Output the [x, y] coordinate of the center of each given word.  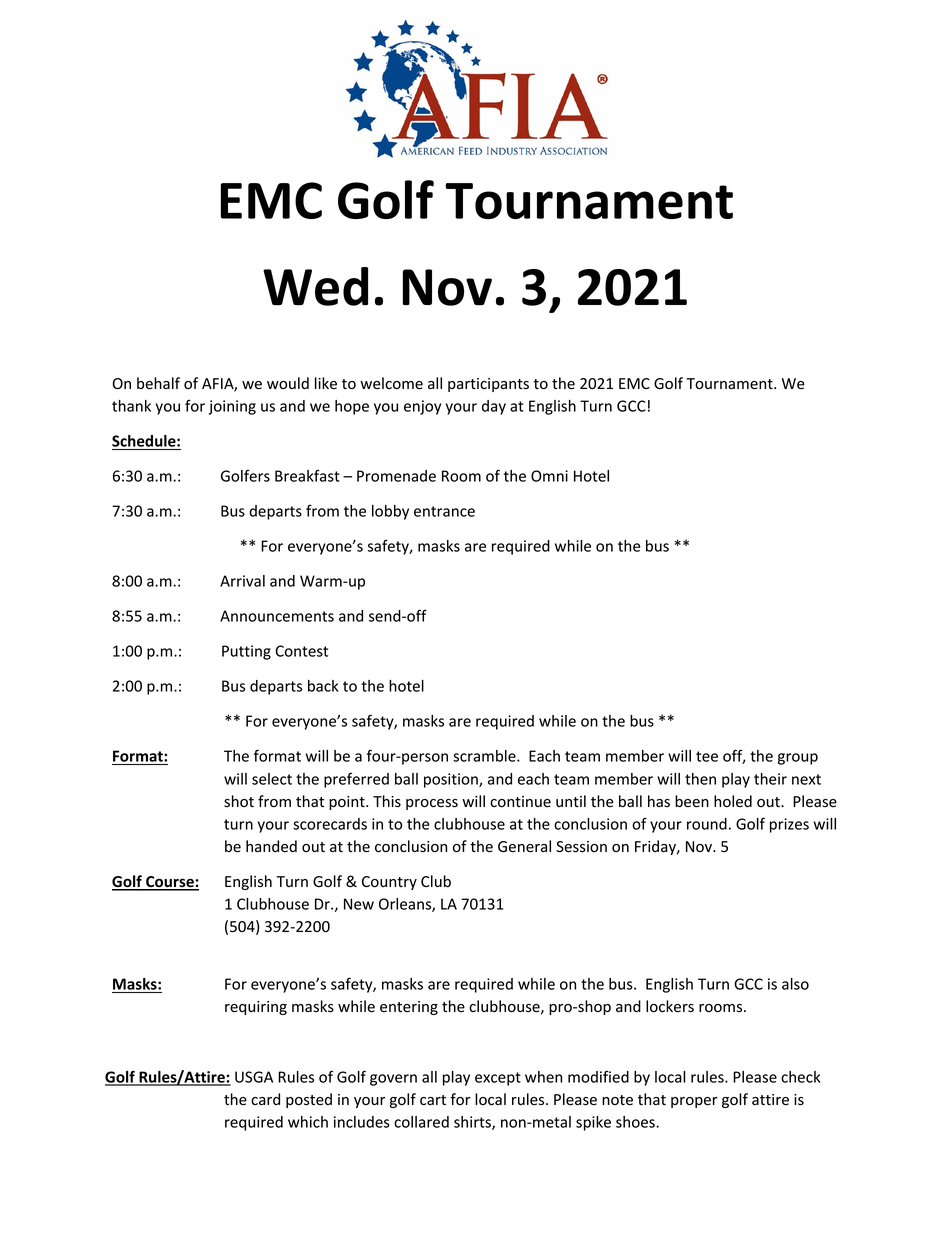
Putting [246, 652]
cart [433, 1100]
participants [488, 385]
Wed [315, 286]
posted [309, 1100]
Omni [549, 476]
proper [694, 1102]
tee [707, 756]
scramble [485, 756]
